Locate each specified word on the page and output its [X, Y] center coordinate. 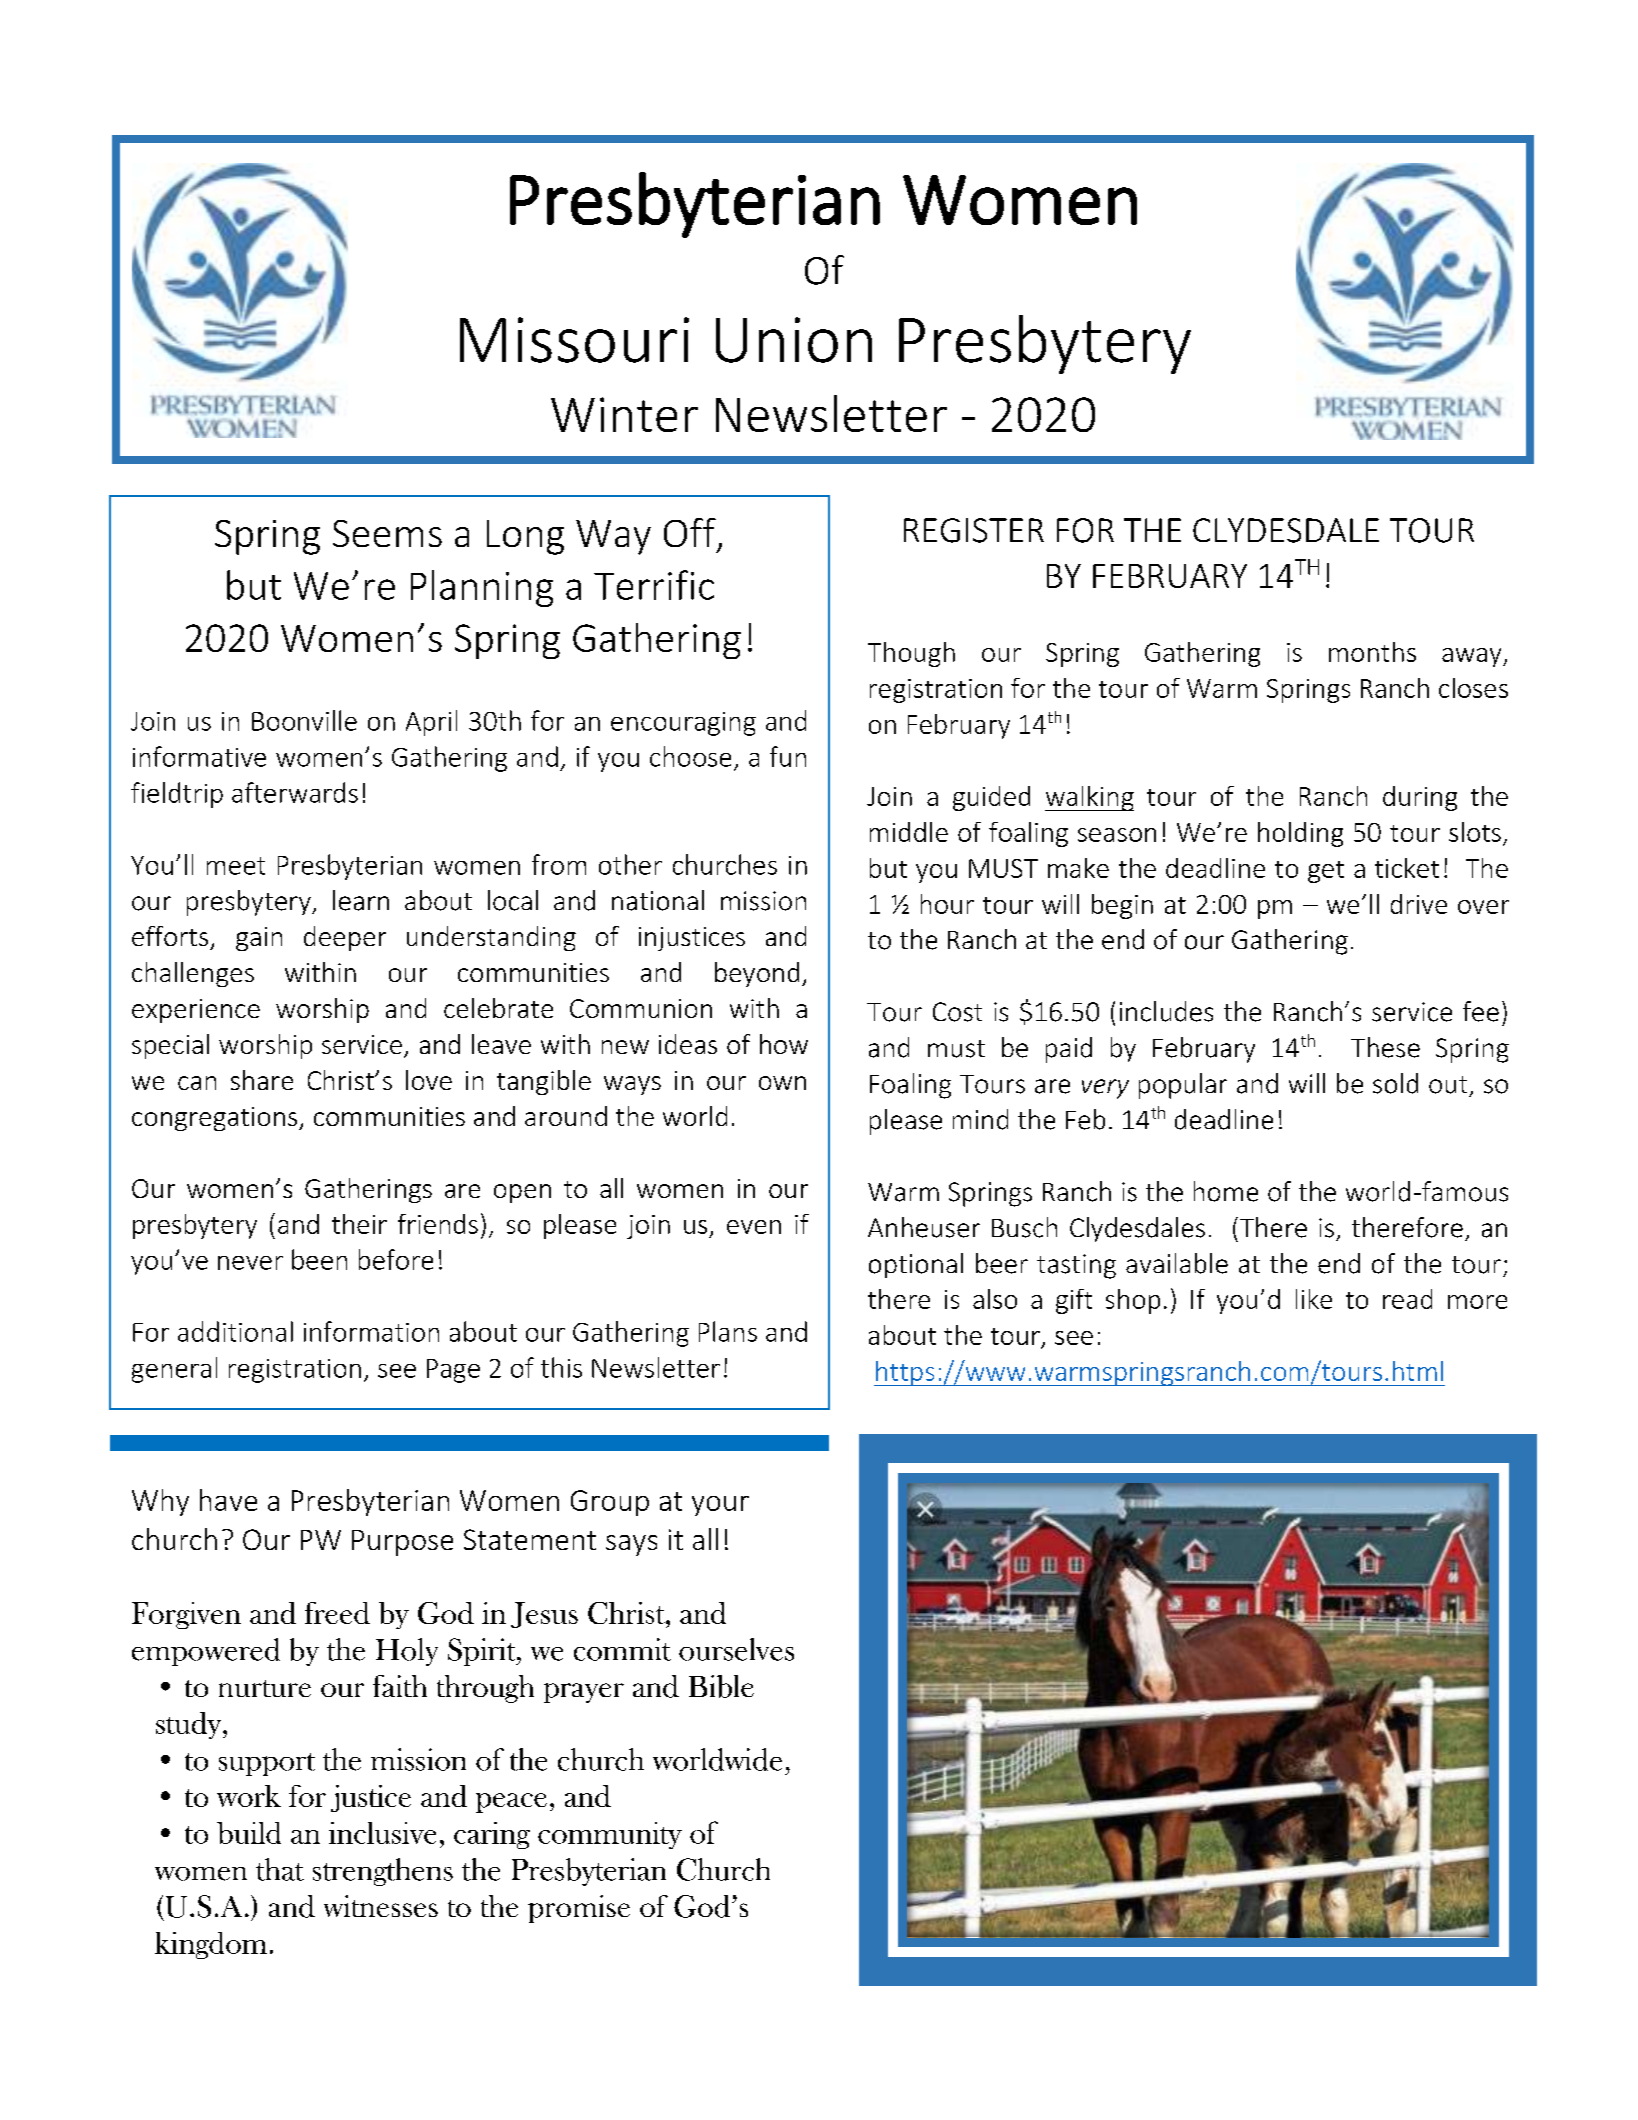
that [280, 1869]
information [371, 1331]
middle [909, 832]
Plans [728, 1331]
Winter [624, 414]
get [1326, 872]
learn [361, 900]
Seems [387, 533]
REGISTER [974, 530]
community [610, 1835]
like [1314, 1299]
